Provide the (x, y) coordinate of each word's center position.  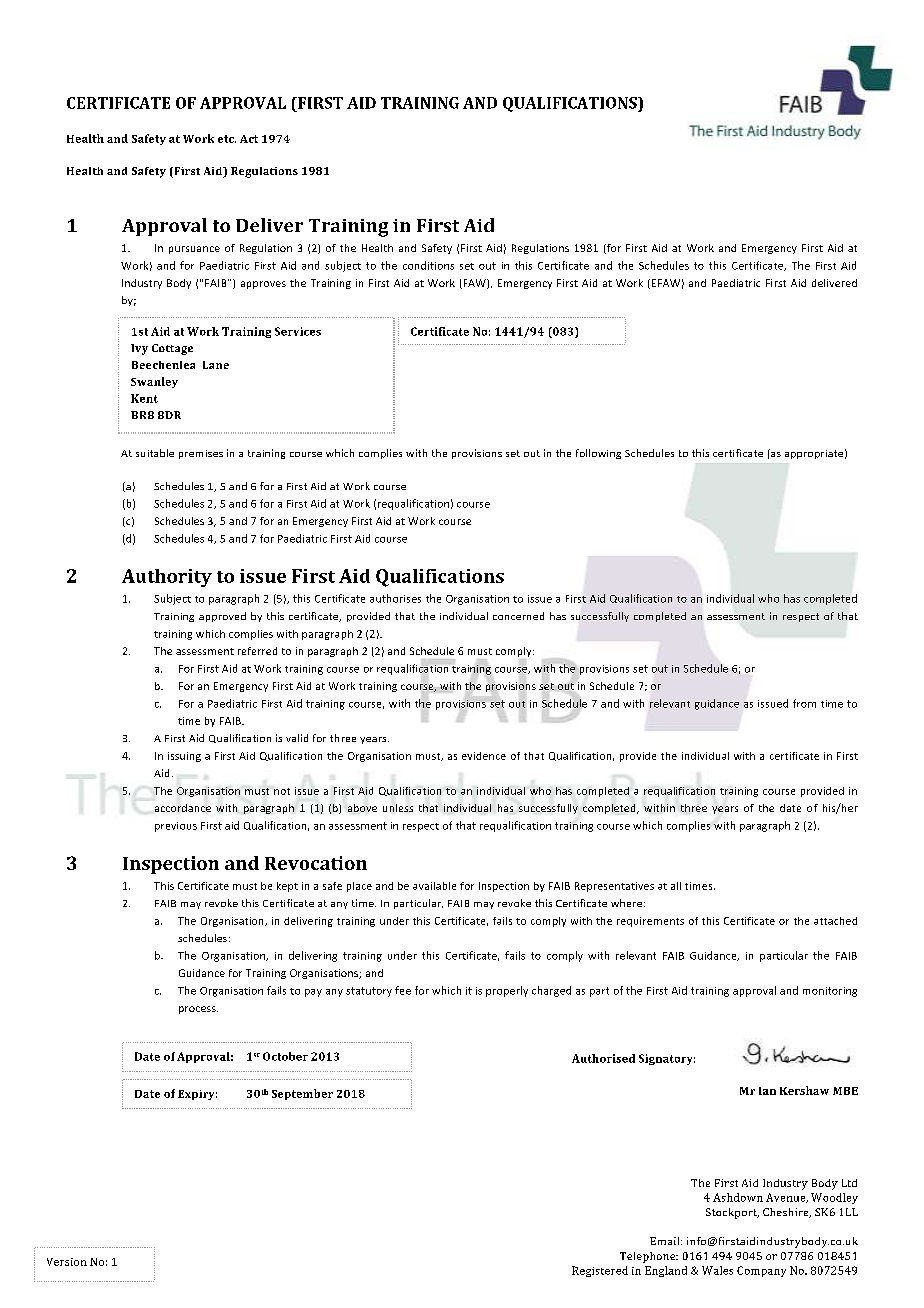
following (598, 454)
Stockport (732, 1213)
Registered (600, 1271)
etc (227, 139)
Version (67, 1262)
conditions (428, 265)
